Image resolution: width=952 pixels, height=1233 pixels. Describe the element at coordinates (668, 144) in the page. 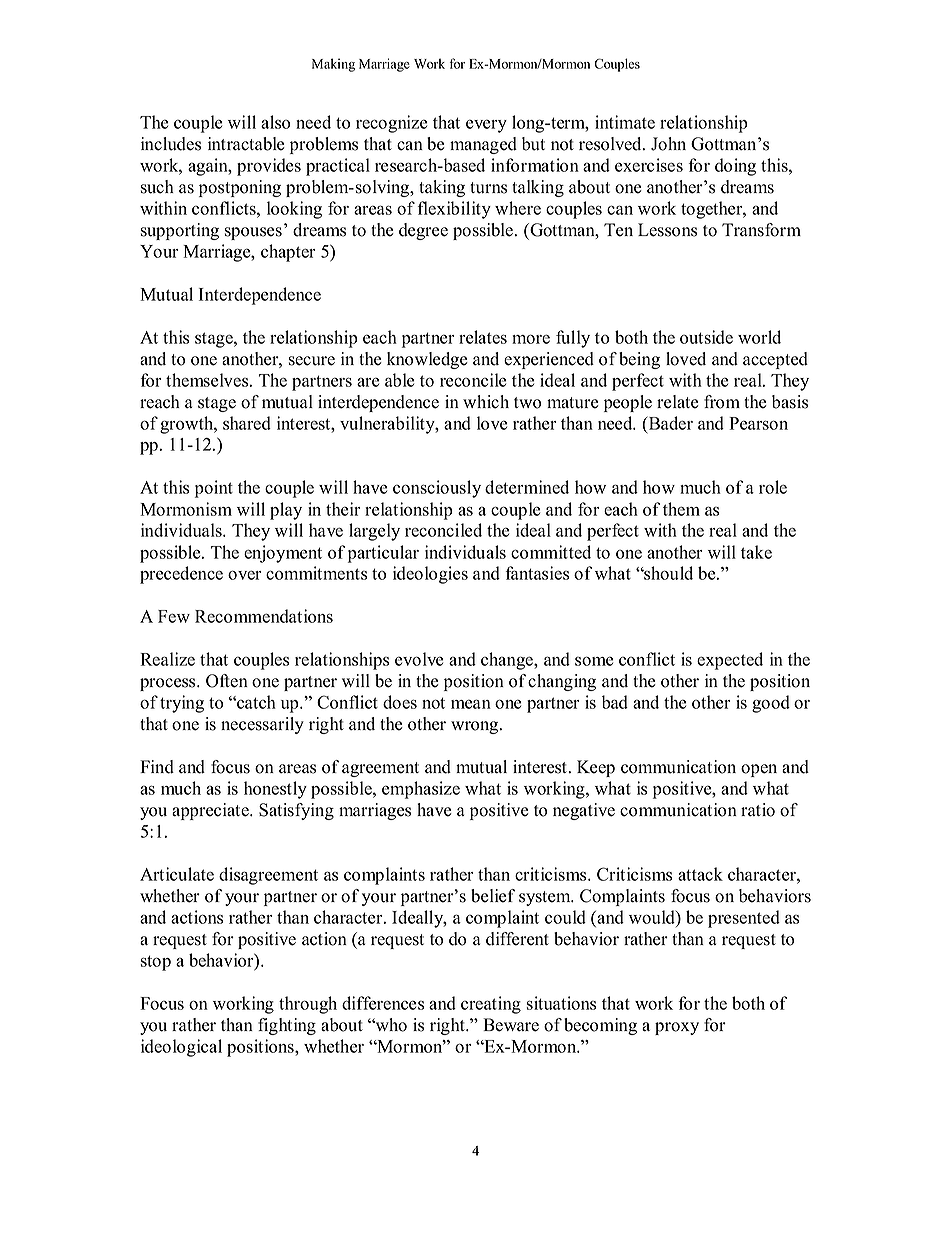

I see `John` at that location.
